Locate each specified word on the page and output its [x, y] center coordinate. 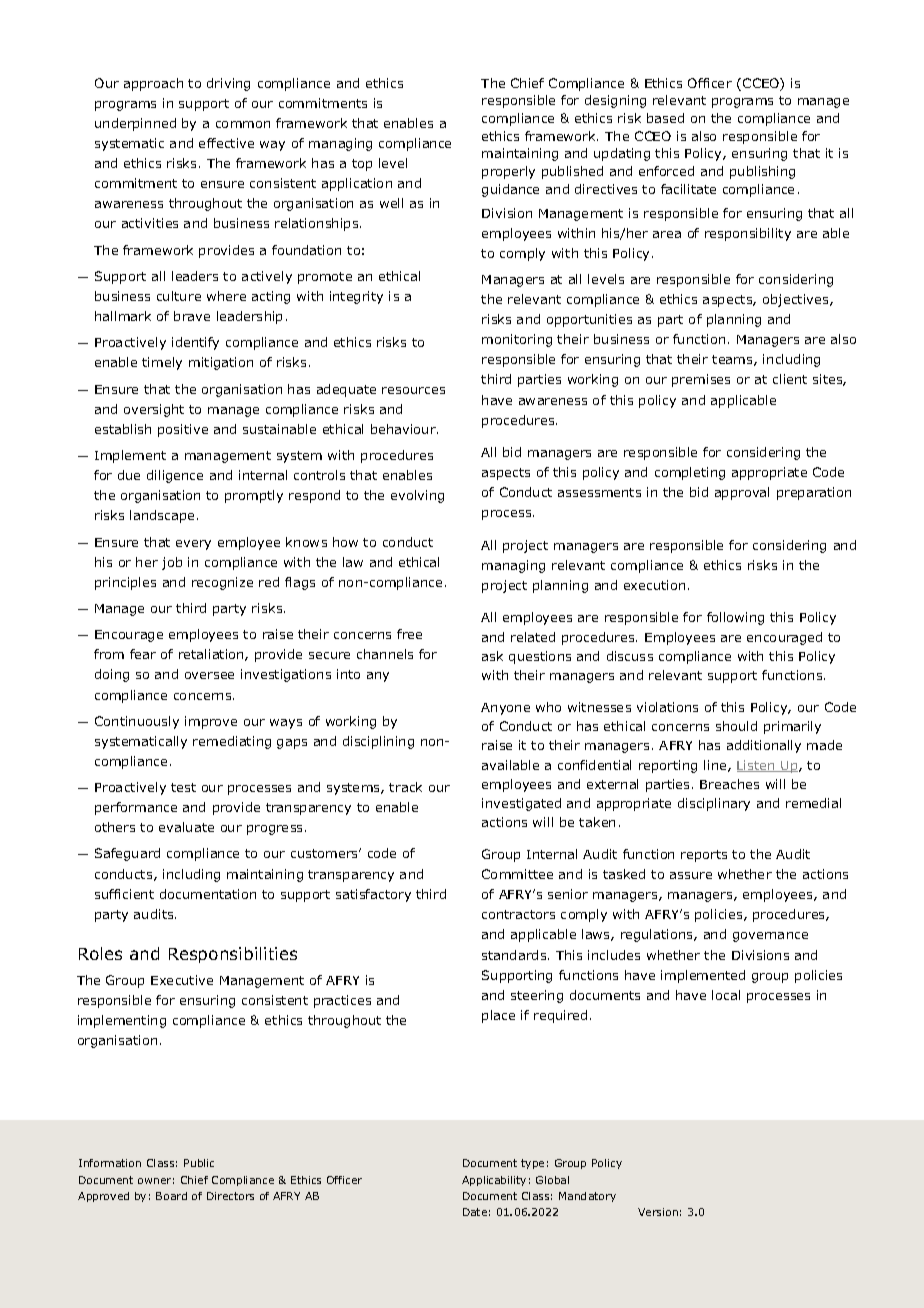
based [665, 118]
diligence [175, 476]
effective [226, 143]
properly [508, 172]
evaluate [186, 827]
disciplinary [714, 804]
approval [742, 493]
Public [199, 1163]
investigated [521, 804]
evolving [417, 496]
